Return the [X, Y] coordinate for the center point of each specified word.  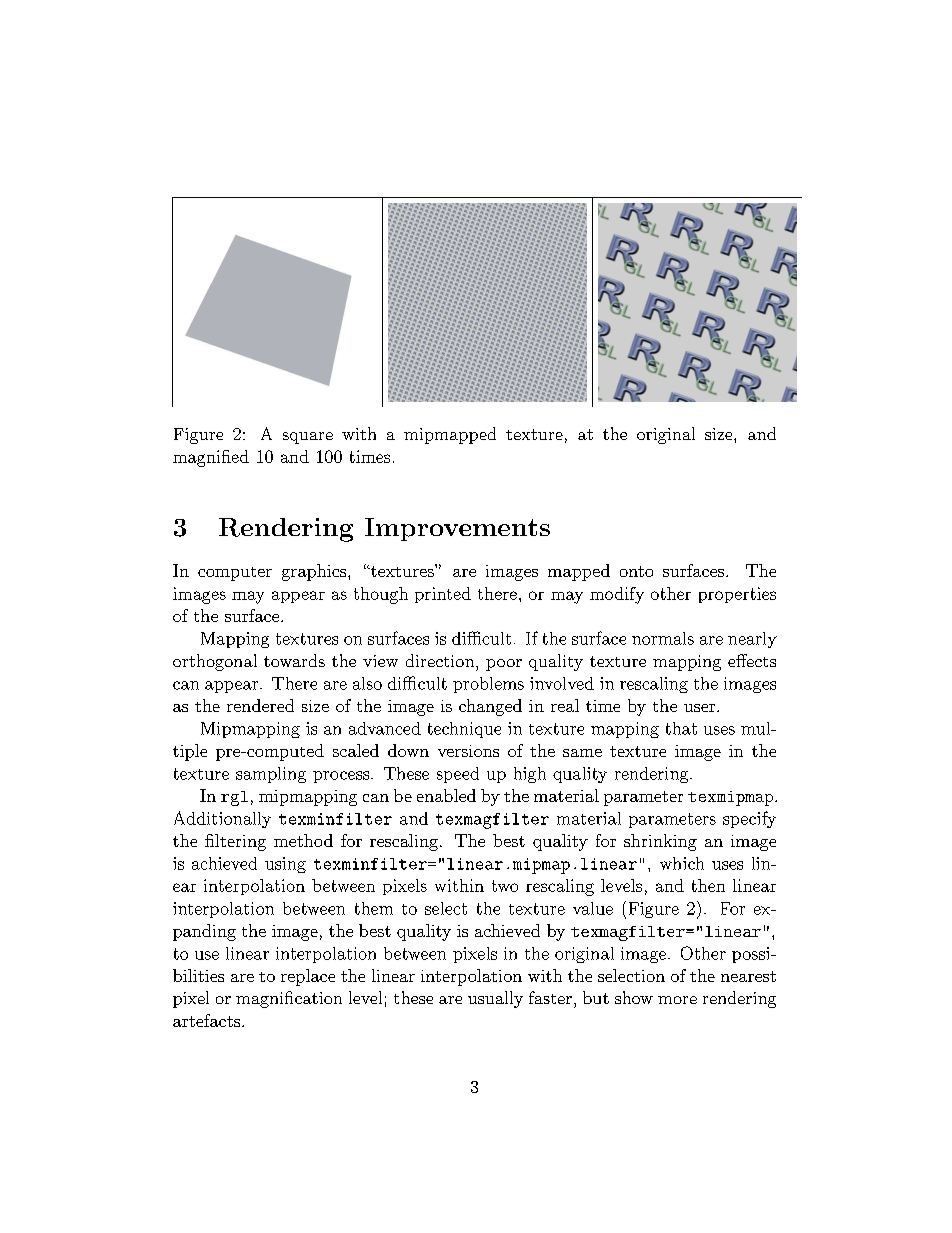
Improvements [457, 529]
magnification [289, 999]
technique [464, 730]
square [308, 438]
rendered [260, 705]
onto [636, 571]
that [681, 728]
